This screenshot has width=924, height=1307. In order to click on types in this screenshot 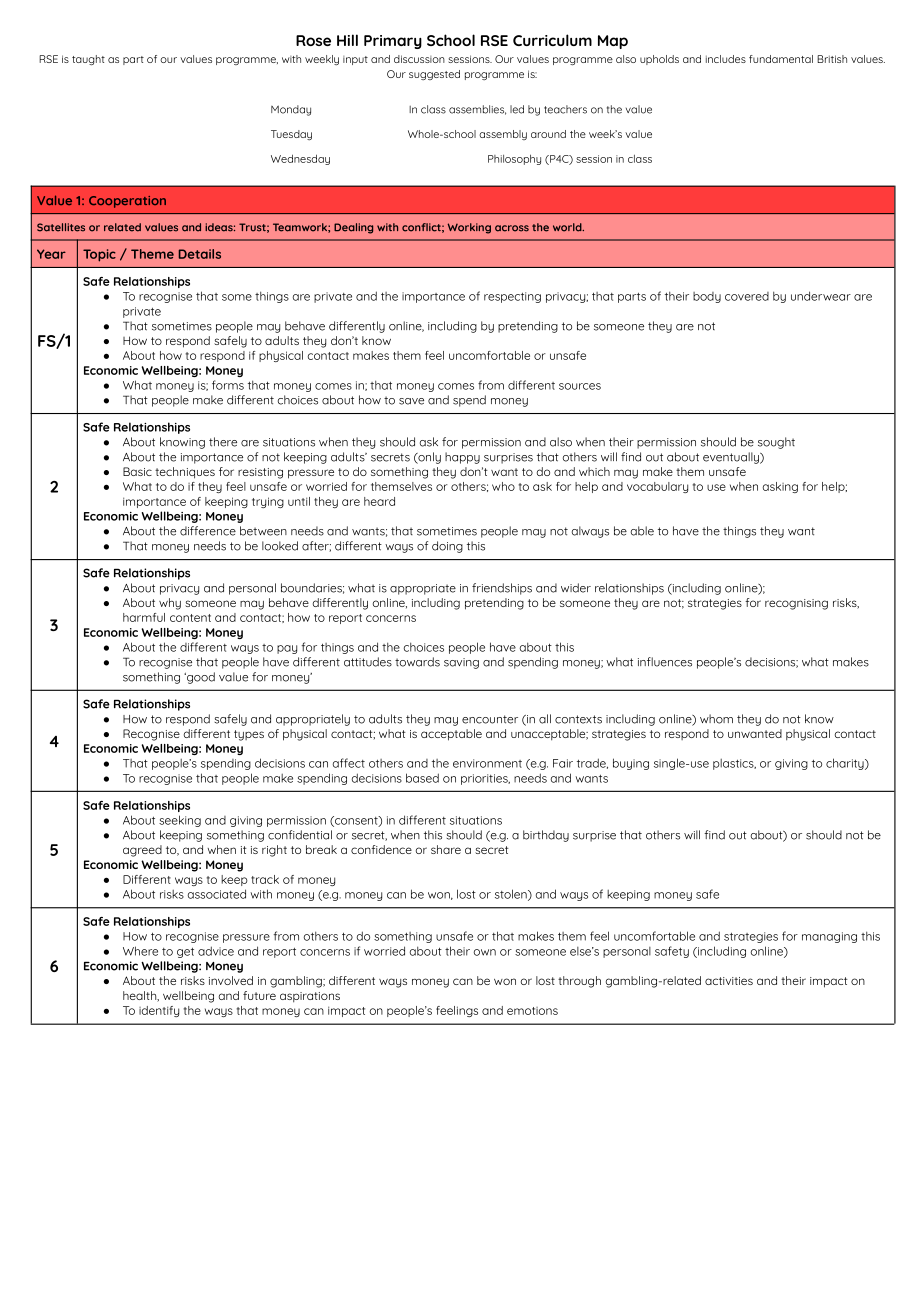, I will do `click(249, 735)`.
